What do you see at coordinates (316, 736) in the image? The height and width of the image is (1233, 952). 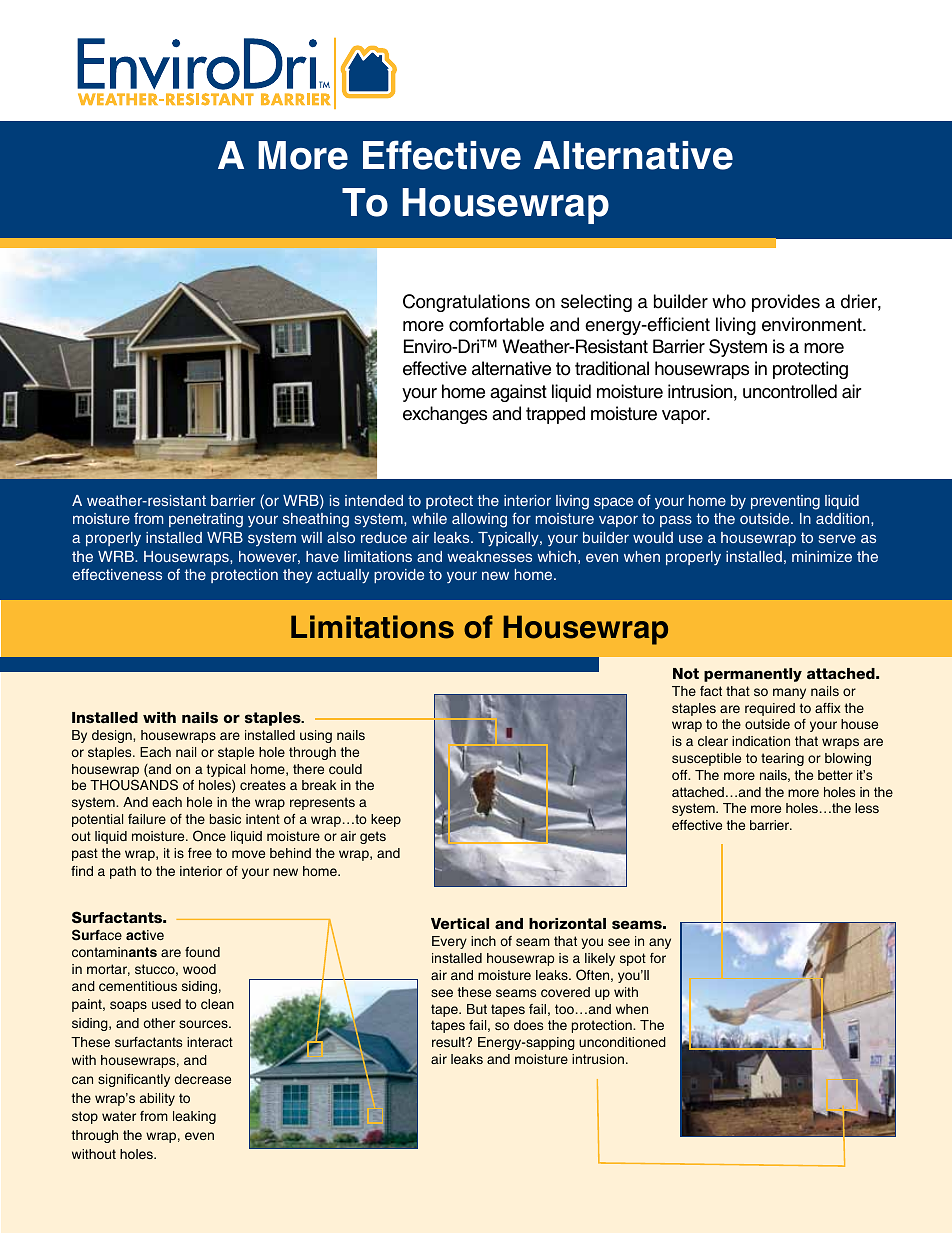 I see `using` at bounding box center [316, 736].
